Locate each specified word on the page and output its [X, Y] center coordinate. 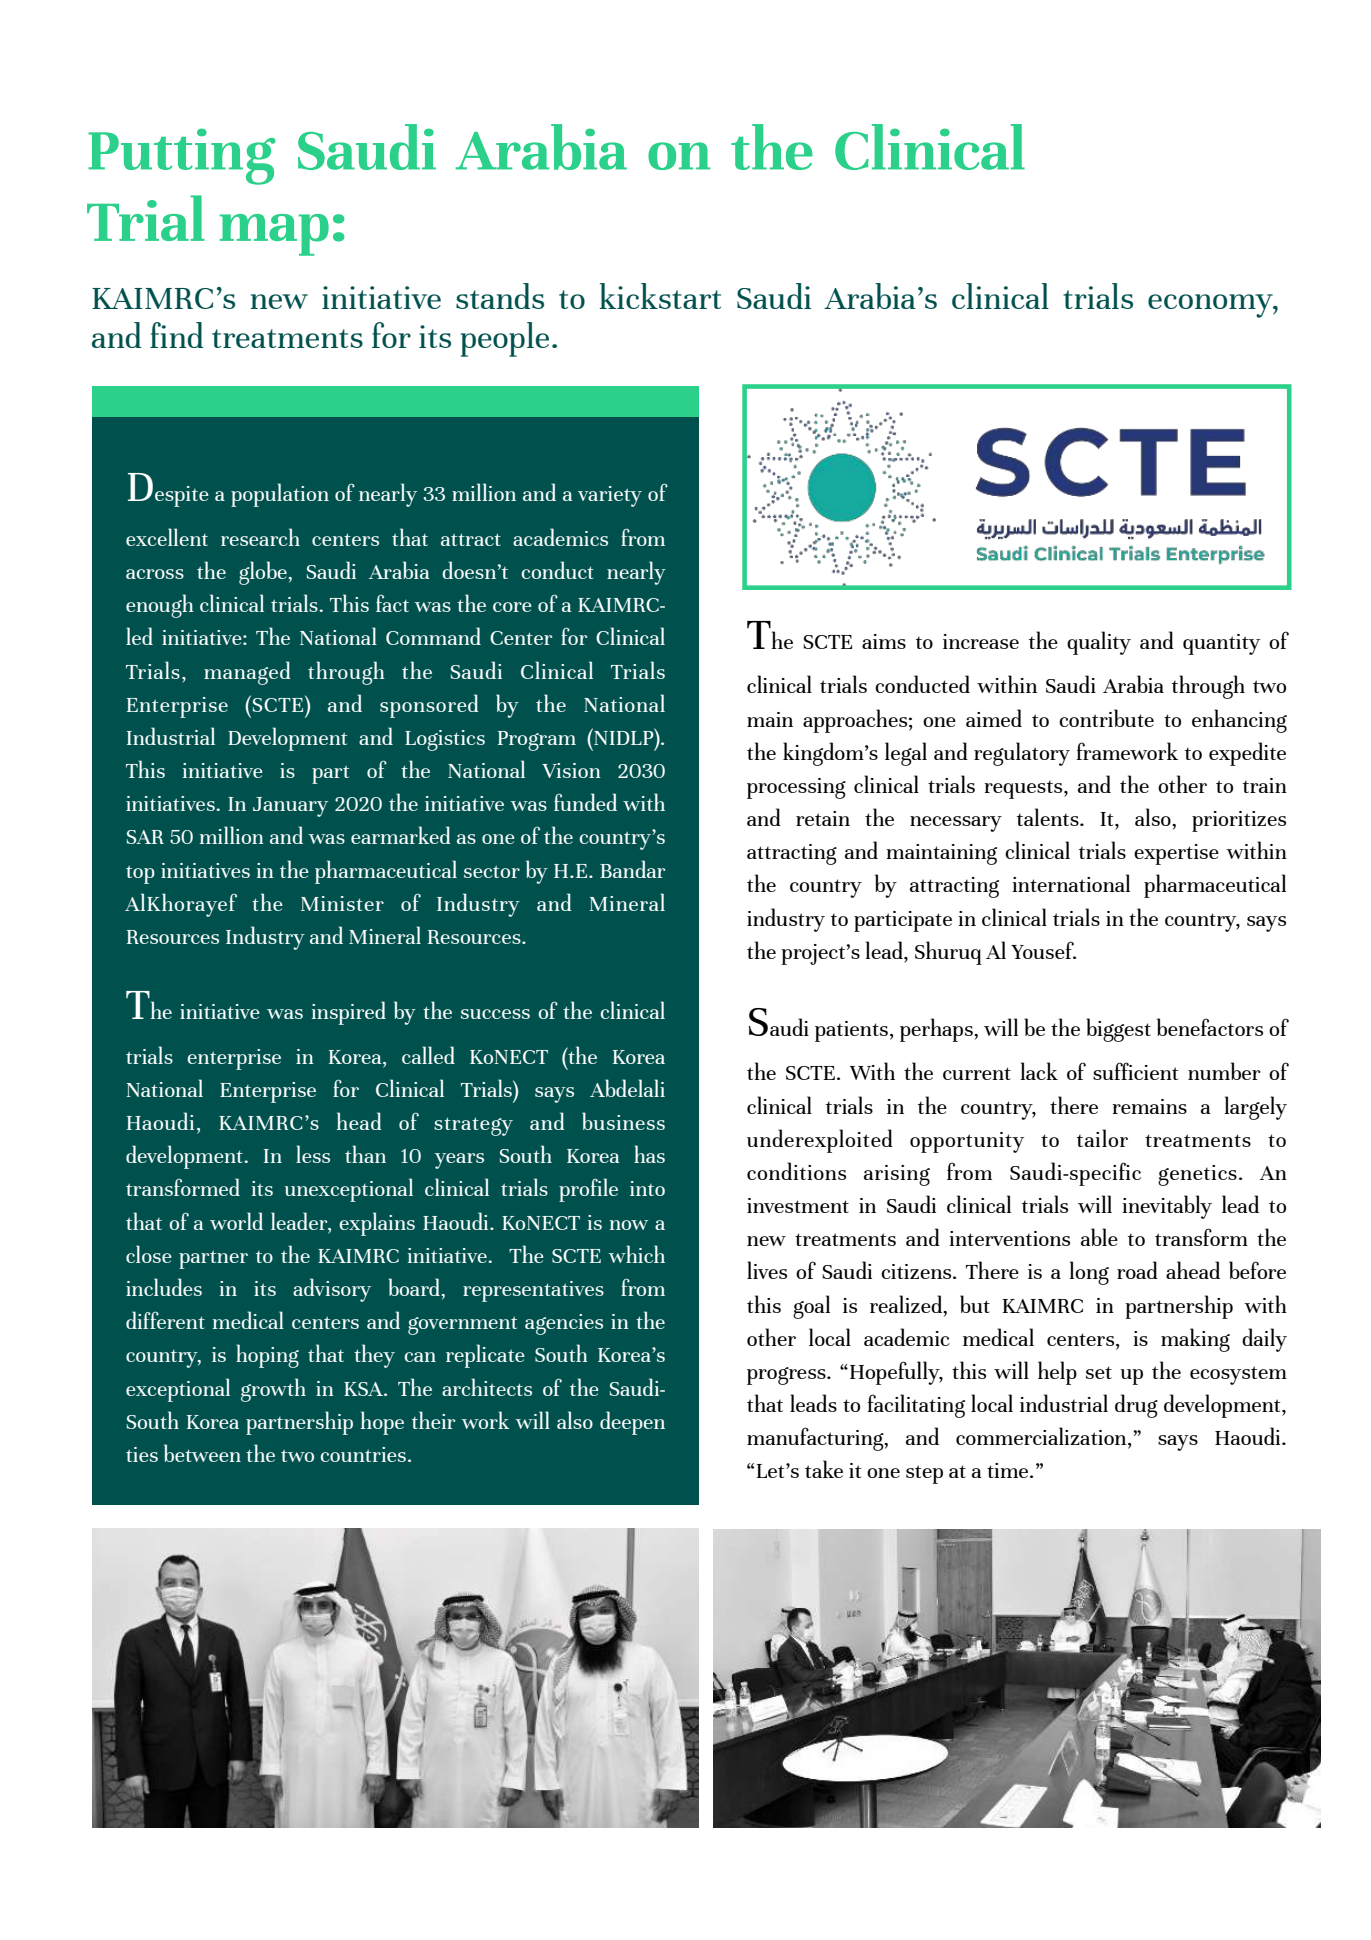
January [290, 807]
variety [610, 496]
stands [500, 296]
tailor [1102, 1138]
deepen [632, 1423]
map [274, 235]
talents [1049, 817]
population [280, 495]
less [313, 1154]
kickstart [660, 296]
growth [273, 1390]
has [649, 1154]
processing [796, 788]
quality [1099, 643]
